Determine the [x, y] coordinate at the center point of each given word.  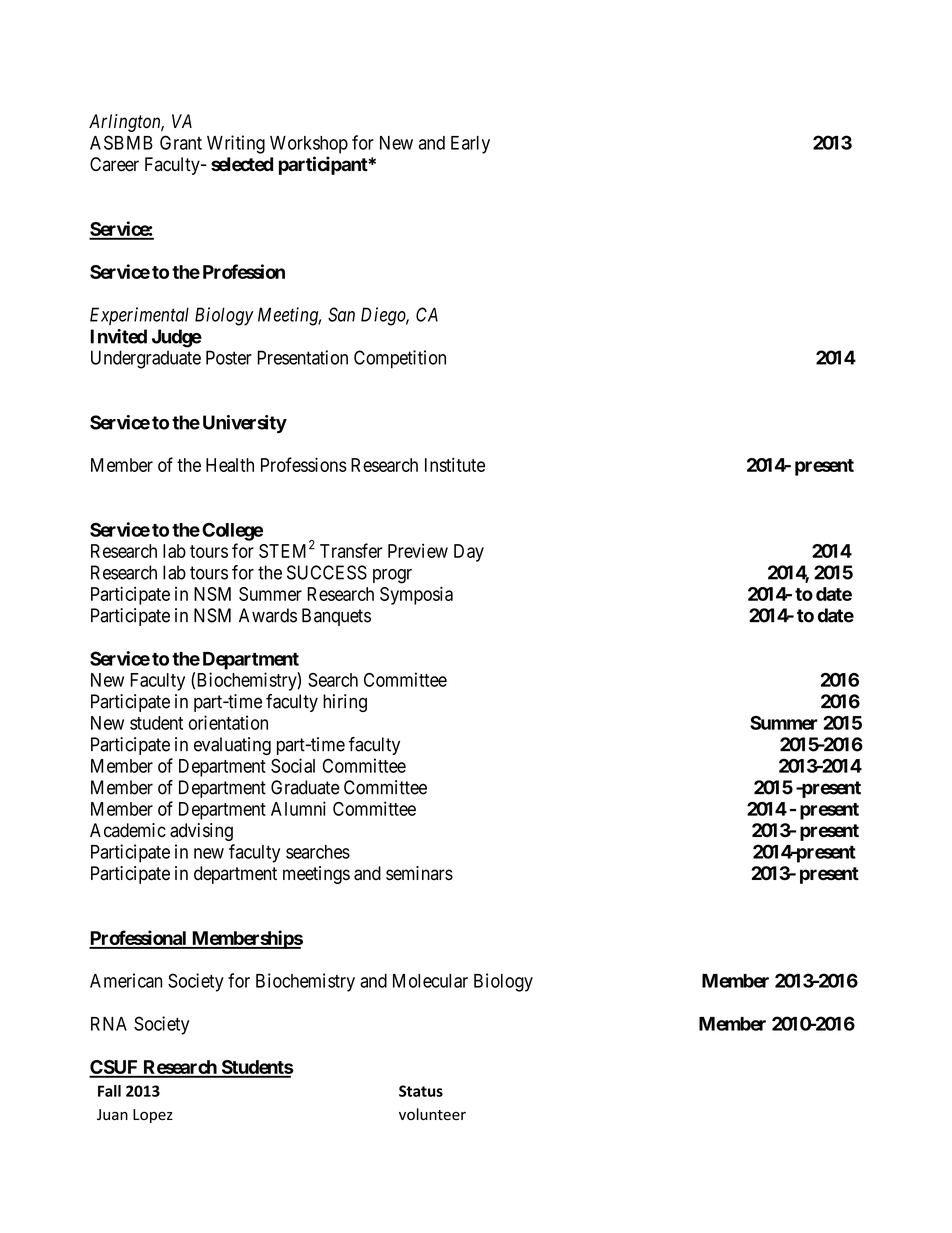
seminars [419, 873]
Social [293, 765]
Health [230, 465]
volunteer [432, 1114]
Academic [128, 830]
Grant [181, 142]
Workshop [309, 145]
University [245, 424]
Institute [455, 464]
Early [470, 145]
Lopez [153, 1116]
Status [421, 1091]
